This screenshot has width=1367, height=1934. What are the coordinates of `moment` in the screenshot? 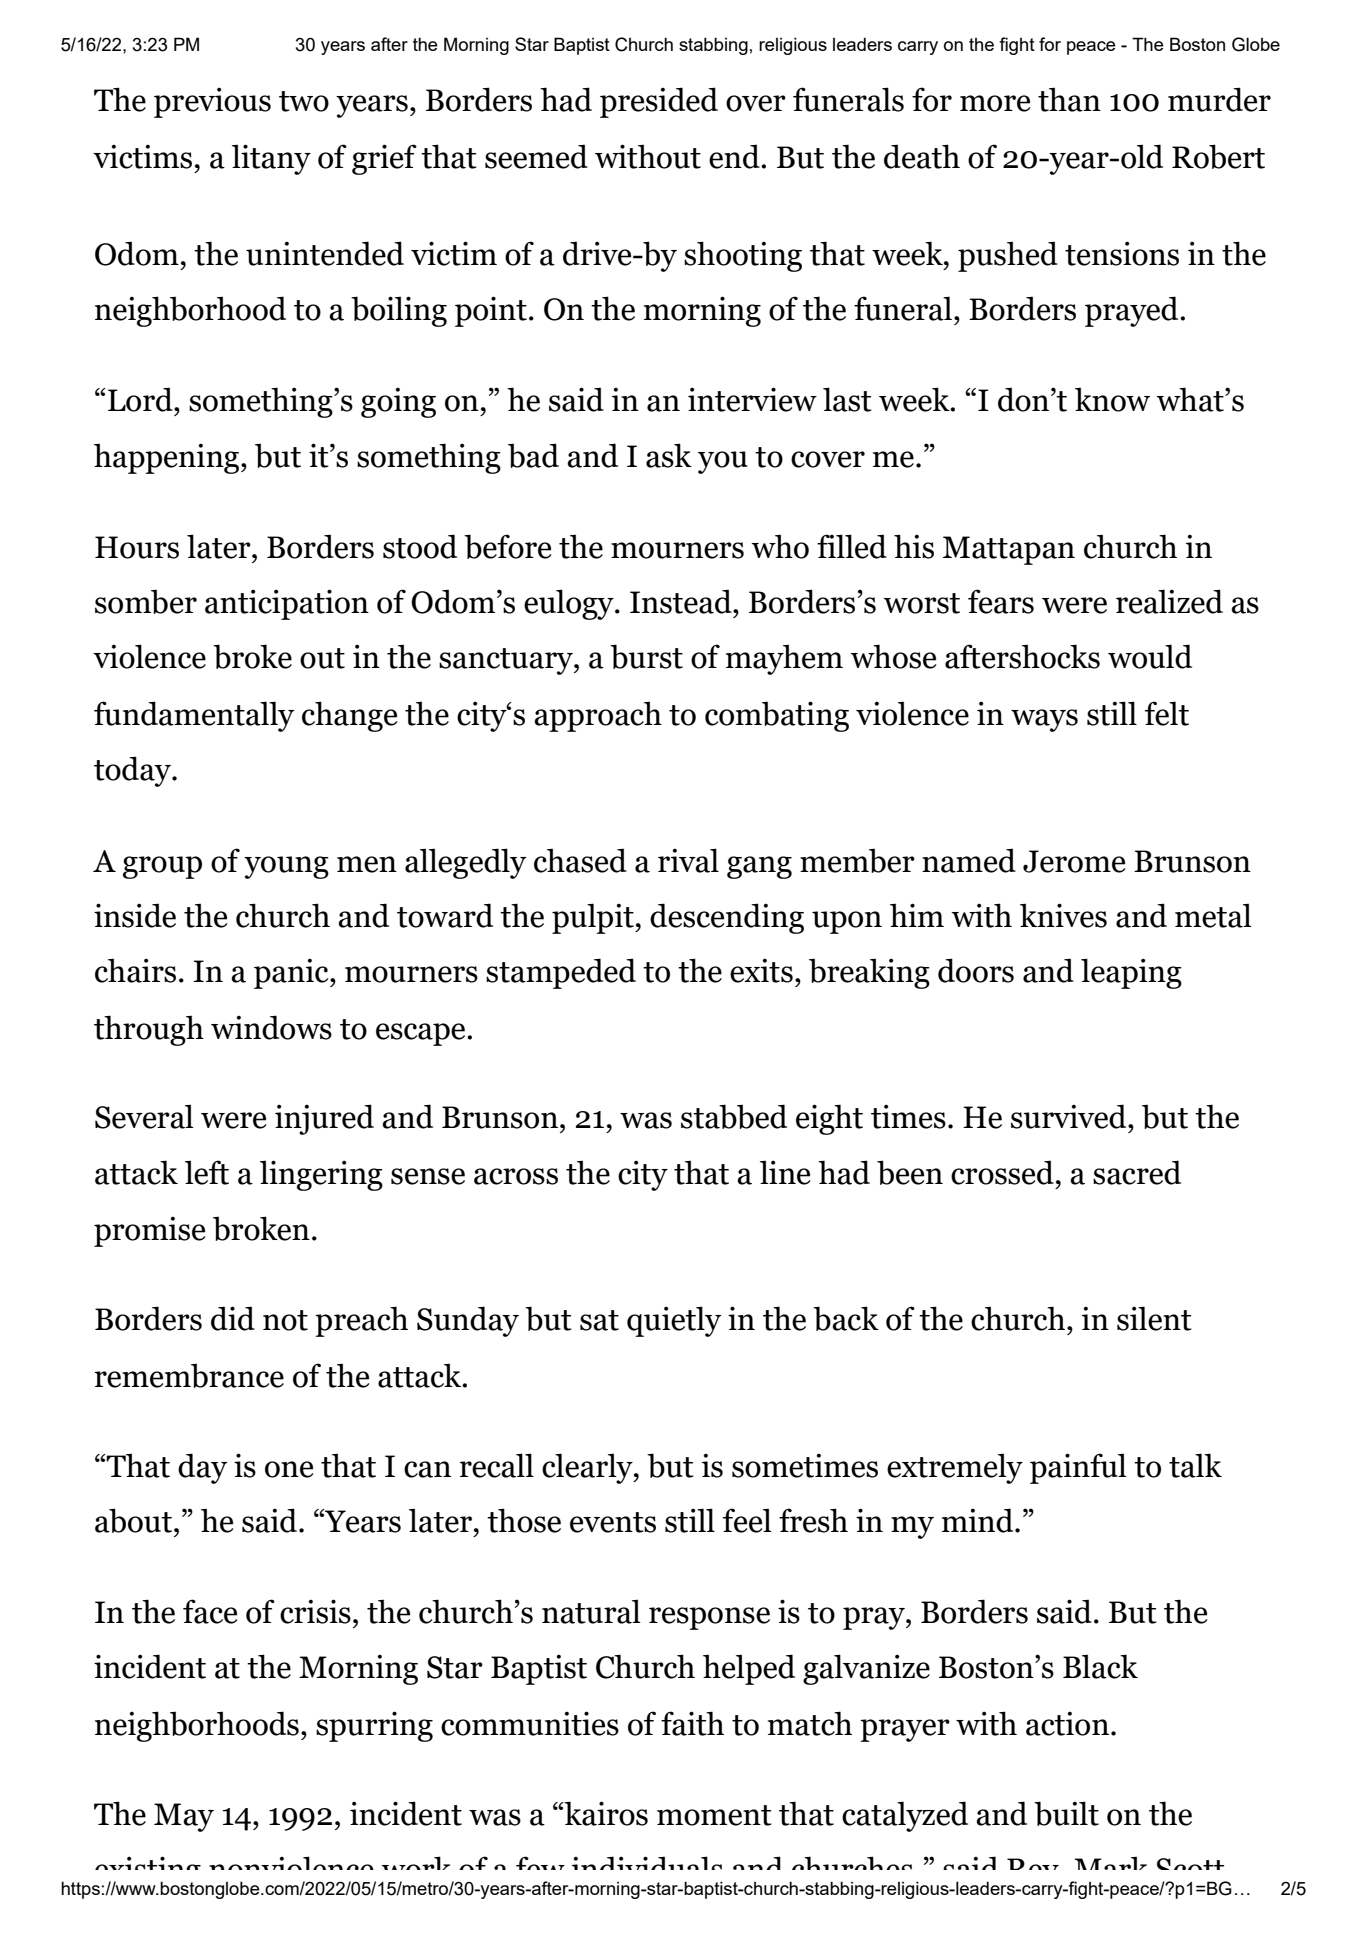 It's located at (714, 1815).
